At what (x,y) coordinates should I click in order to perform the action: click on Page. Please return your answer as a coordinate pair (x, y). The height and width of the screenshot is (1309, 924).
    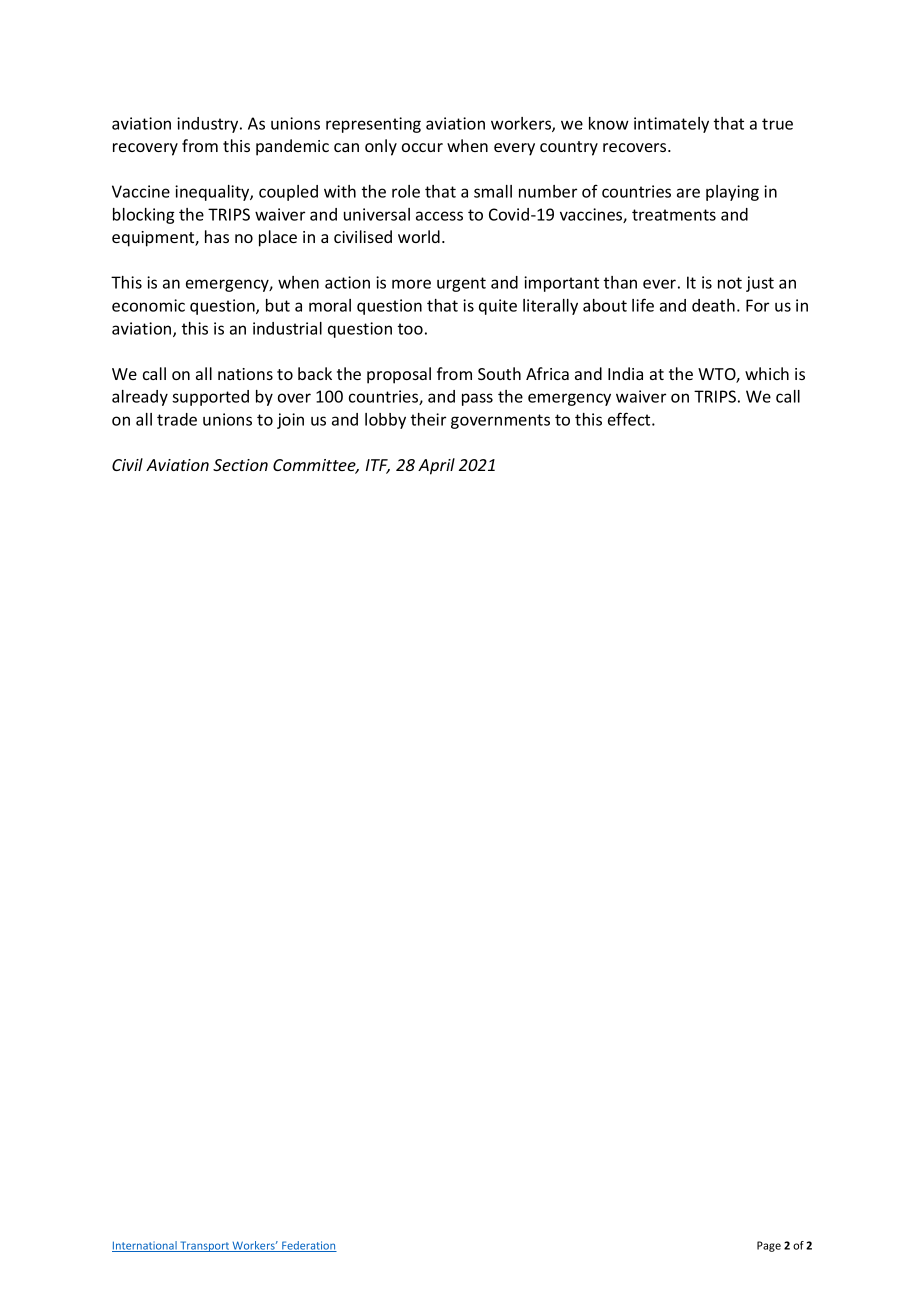
    Looking at the image, I should click on (769, 1246).
